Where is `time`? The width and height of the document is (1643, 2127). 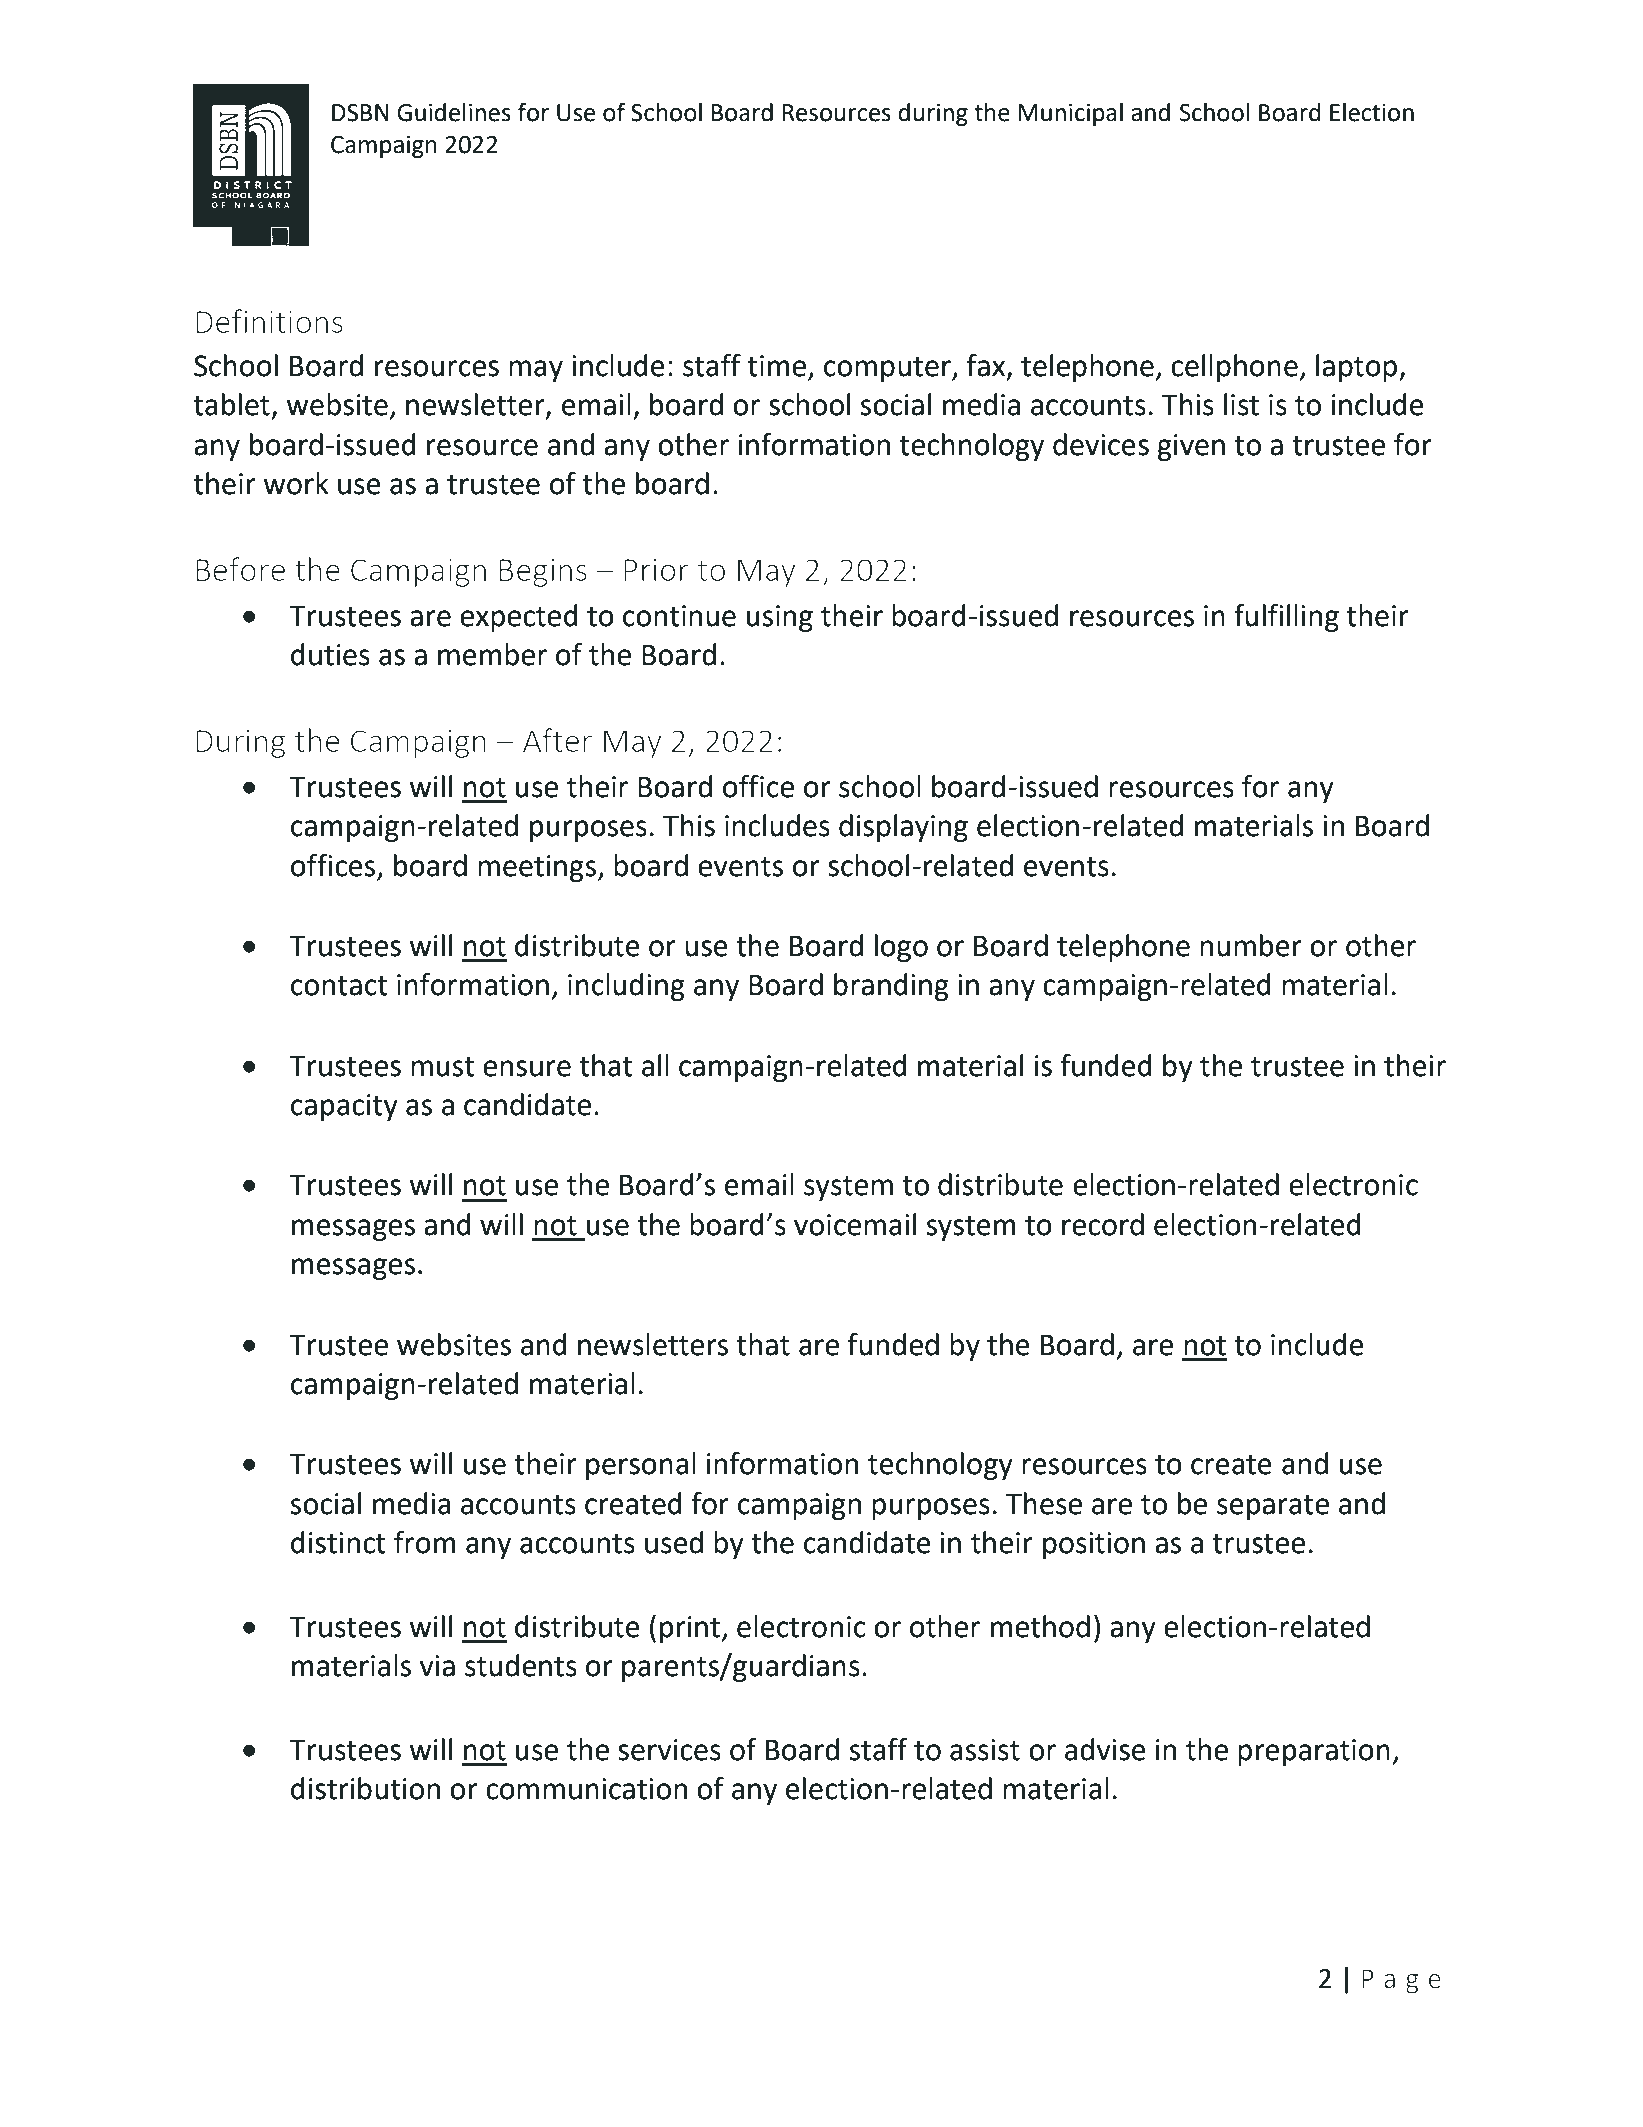 time is located at coordinates (778, 367).
